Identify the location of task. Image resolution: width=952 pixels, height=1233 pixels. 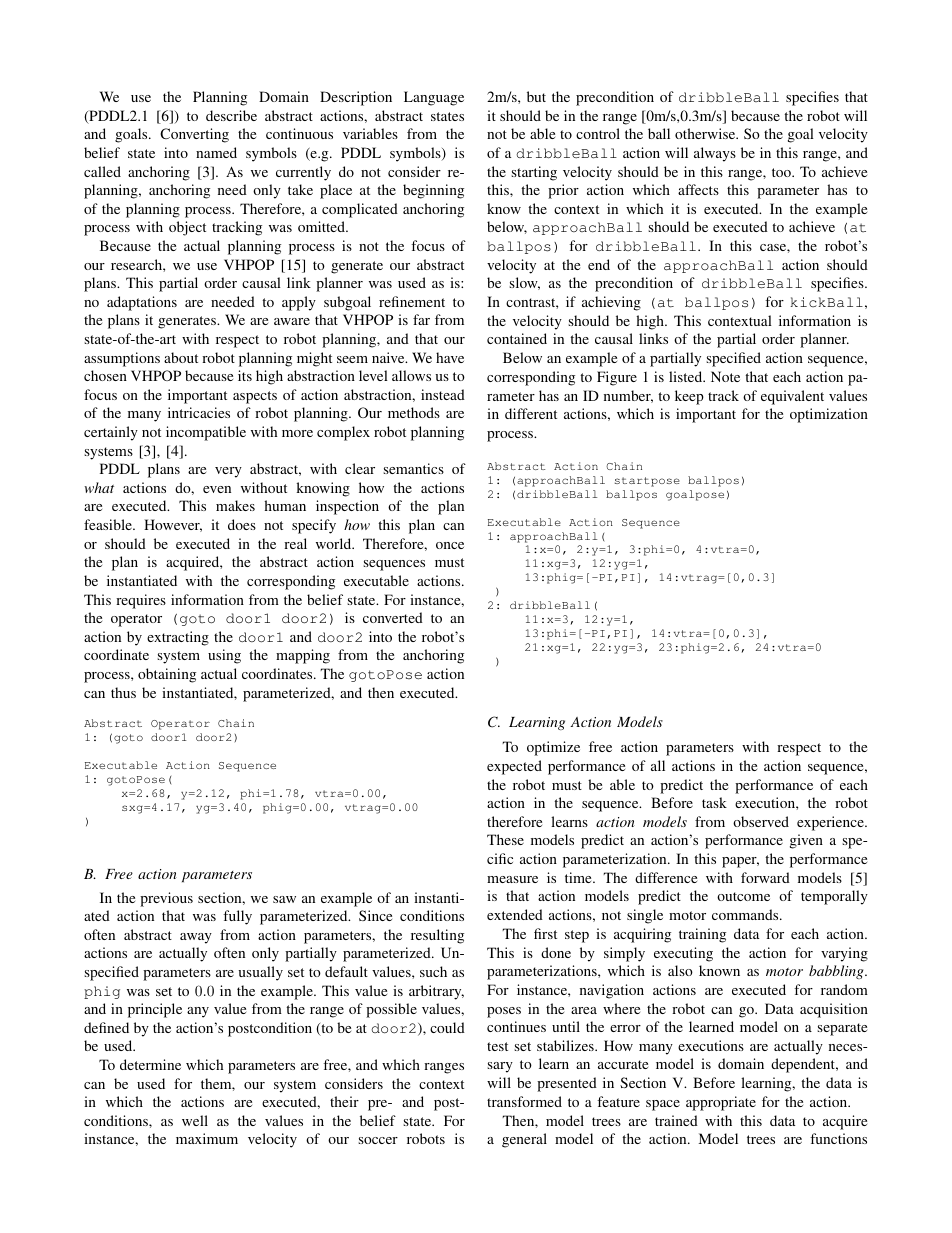
(714, 802).
